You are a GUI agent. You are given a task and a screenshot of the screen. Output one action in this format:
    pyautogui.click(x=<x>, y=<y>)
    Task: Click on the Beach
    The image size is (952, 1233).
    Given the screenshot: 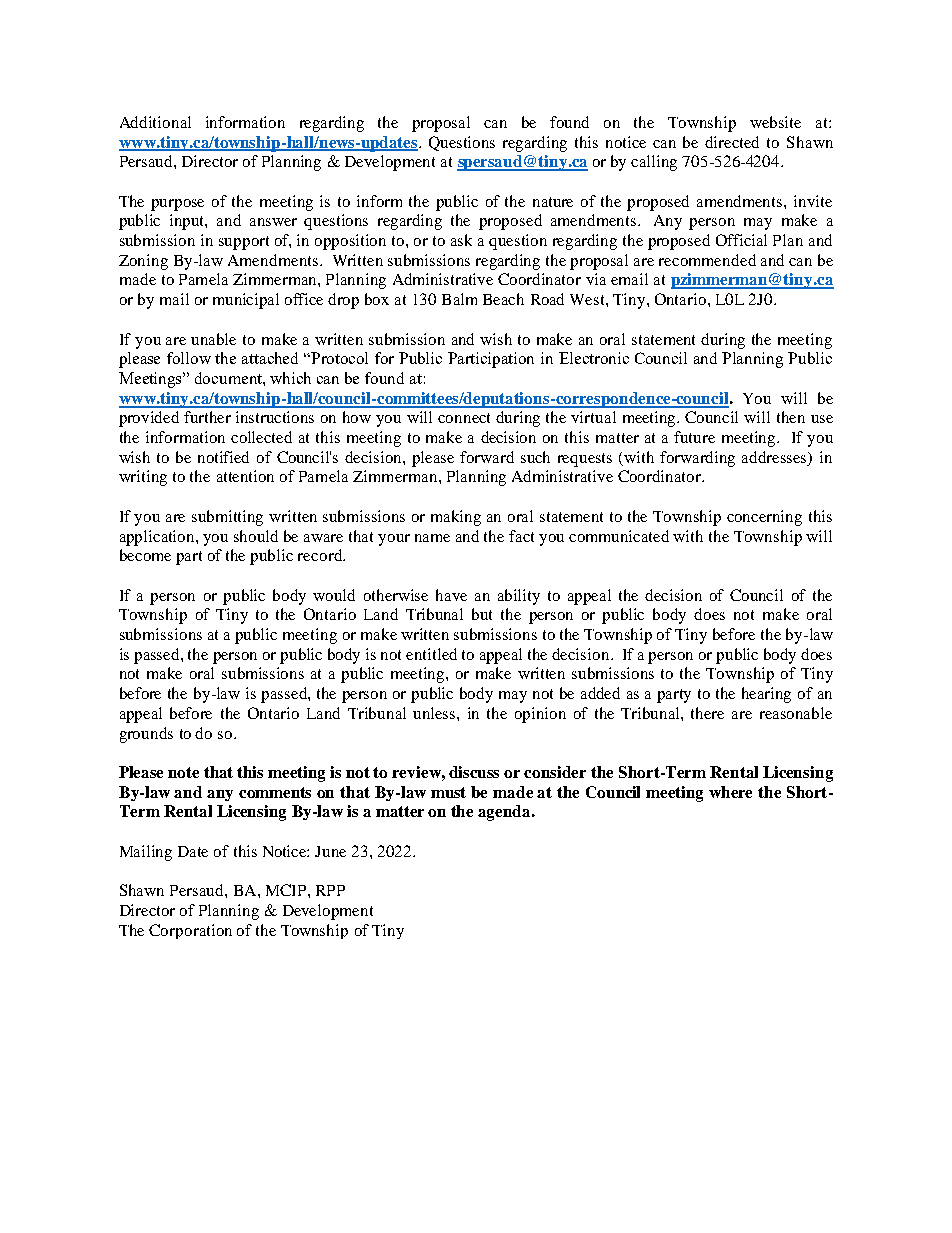 What is the action you would take?
    pyautogui.click(x=503, y=299)
